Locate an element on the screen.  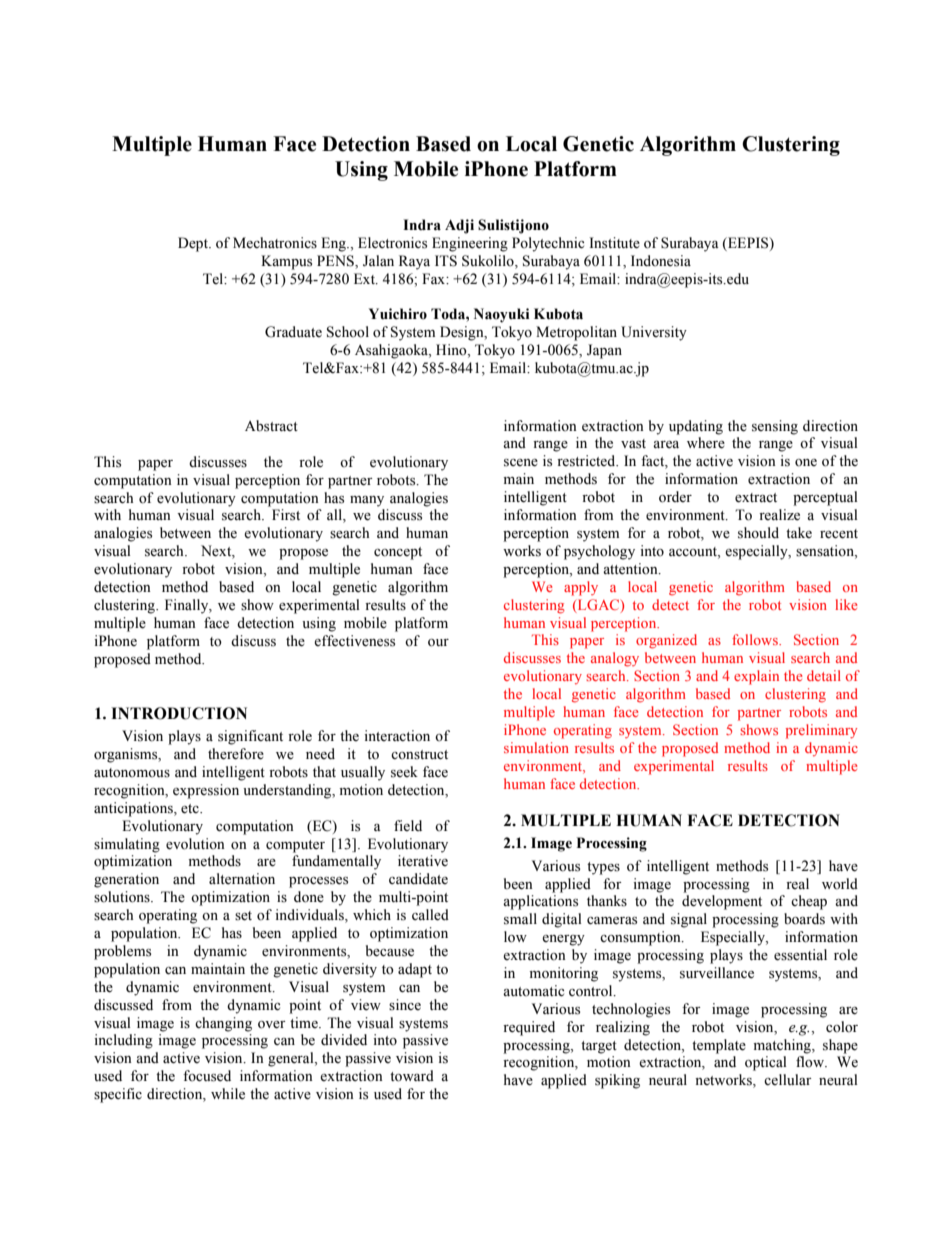
Institute is located at coordinates (614, 243).
